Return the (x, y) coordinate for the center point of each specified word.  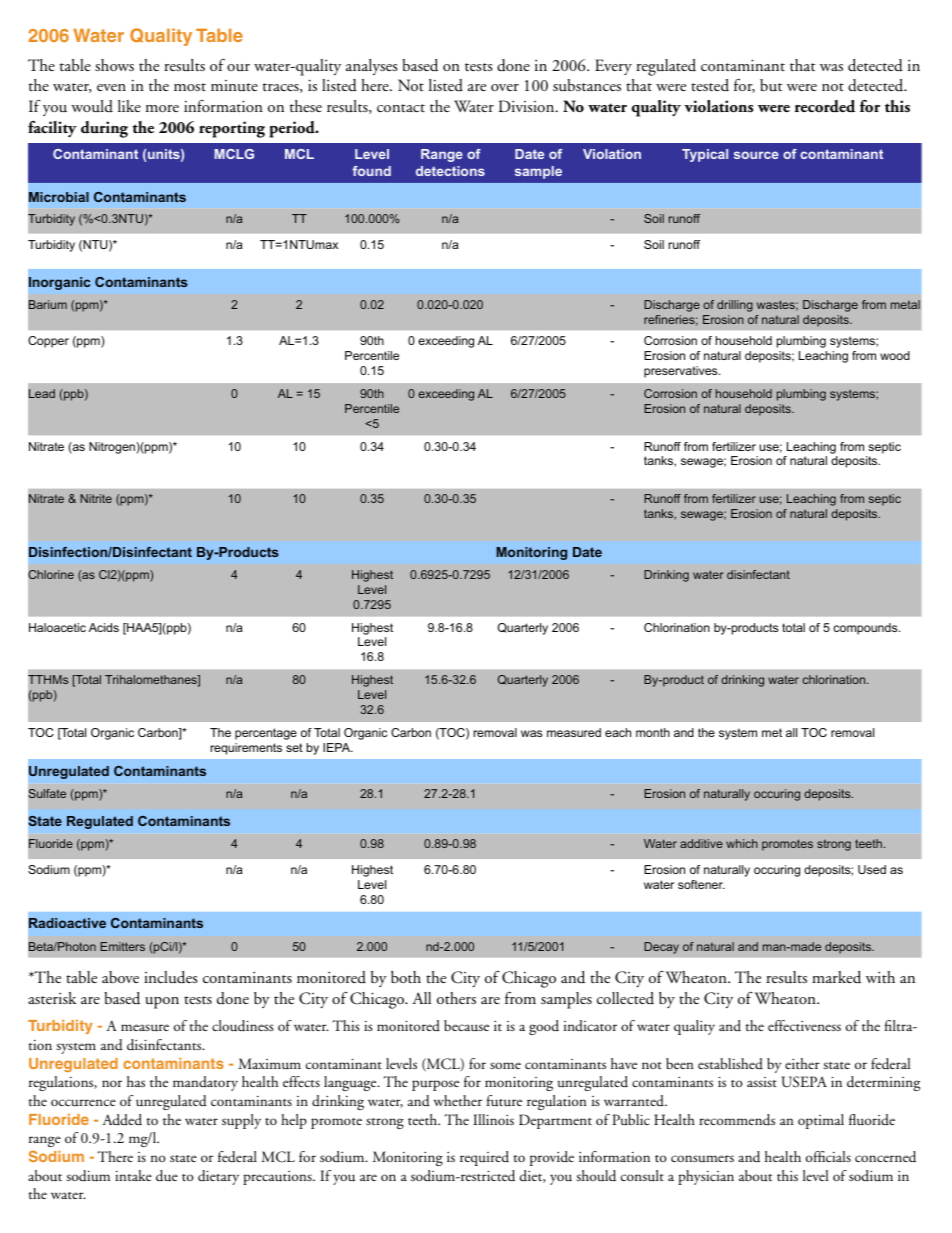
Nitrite (96, 498)
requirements (246, 749)
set (294, 747)
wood (895, 355)
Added (122, 1120)
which (742, 843)
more (162, 108)
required (484, 1158)
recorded (825, 106)
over (505, 87)
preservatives (682, 372)
